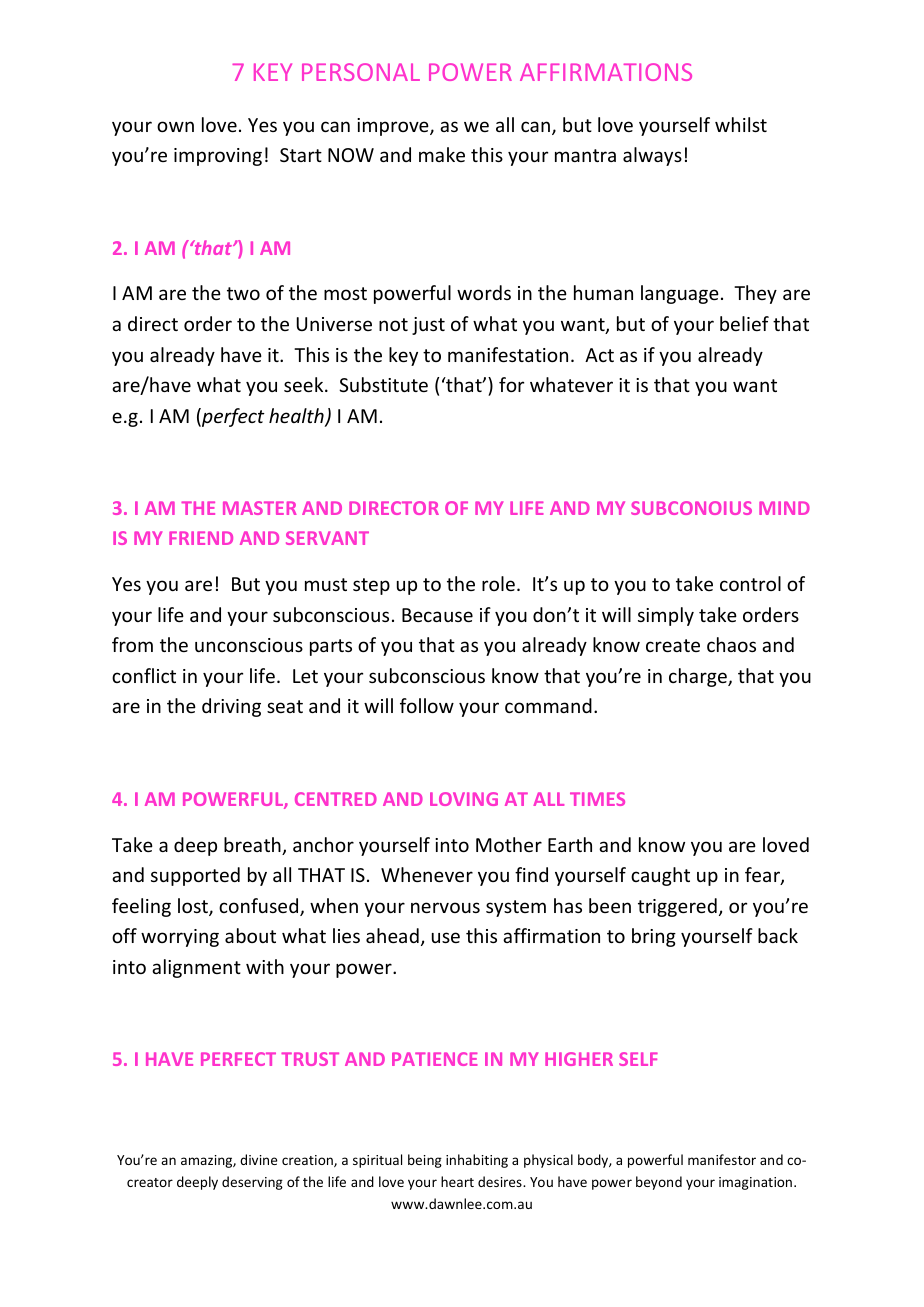 This image has height=1307, width=924. I want to click on nervous, so click(445, 907).
